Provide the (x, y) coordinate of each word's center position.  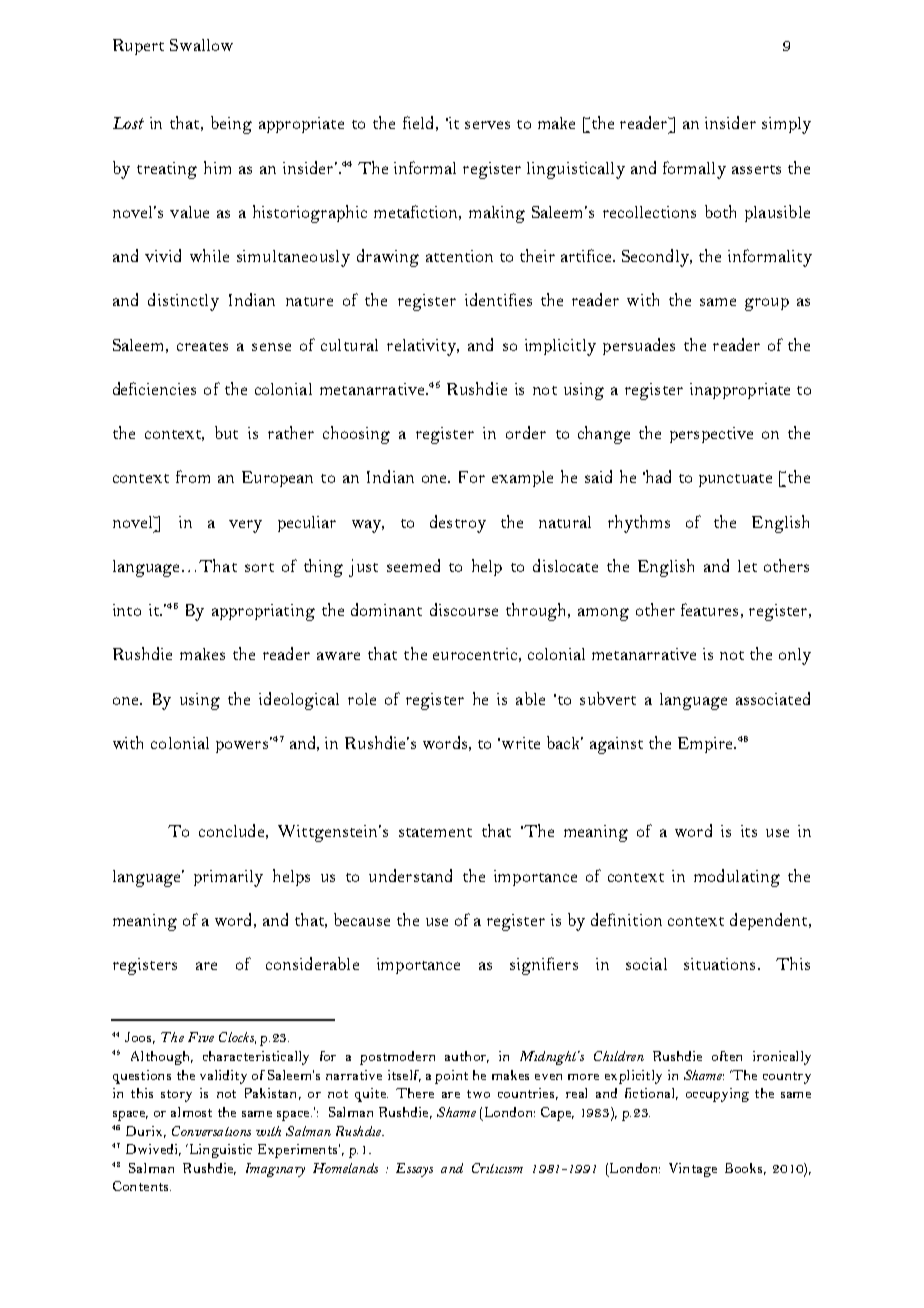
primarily (228, 878)
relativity (422, 347)
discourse (464, 609)
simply (786, 125)
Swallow (201, 45)
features (709, 609)
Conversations (211, 1131)
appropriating (263, 612)
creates (202, 346)
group (767, 304)
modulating (737, 878)
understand (410, 875)
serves (487, 125)
